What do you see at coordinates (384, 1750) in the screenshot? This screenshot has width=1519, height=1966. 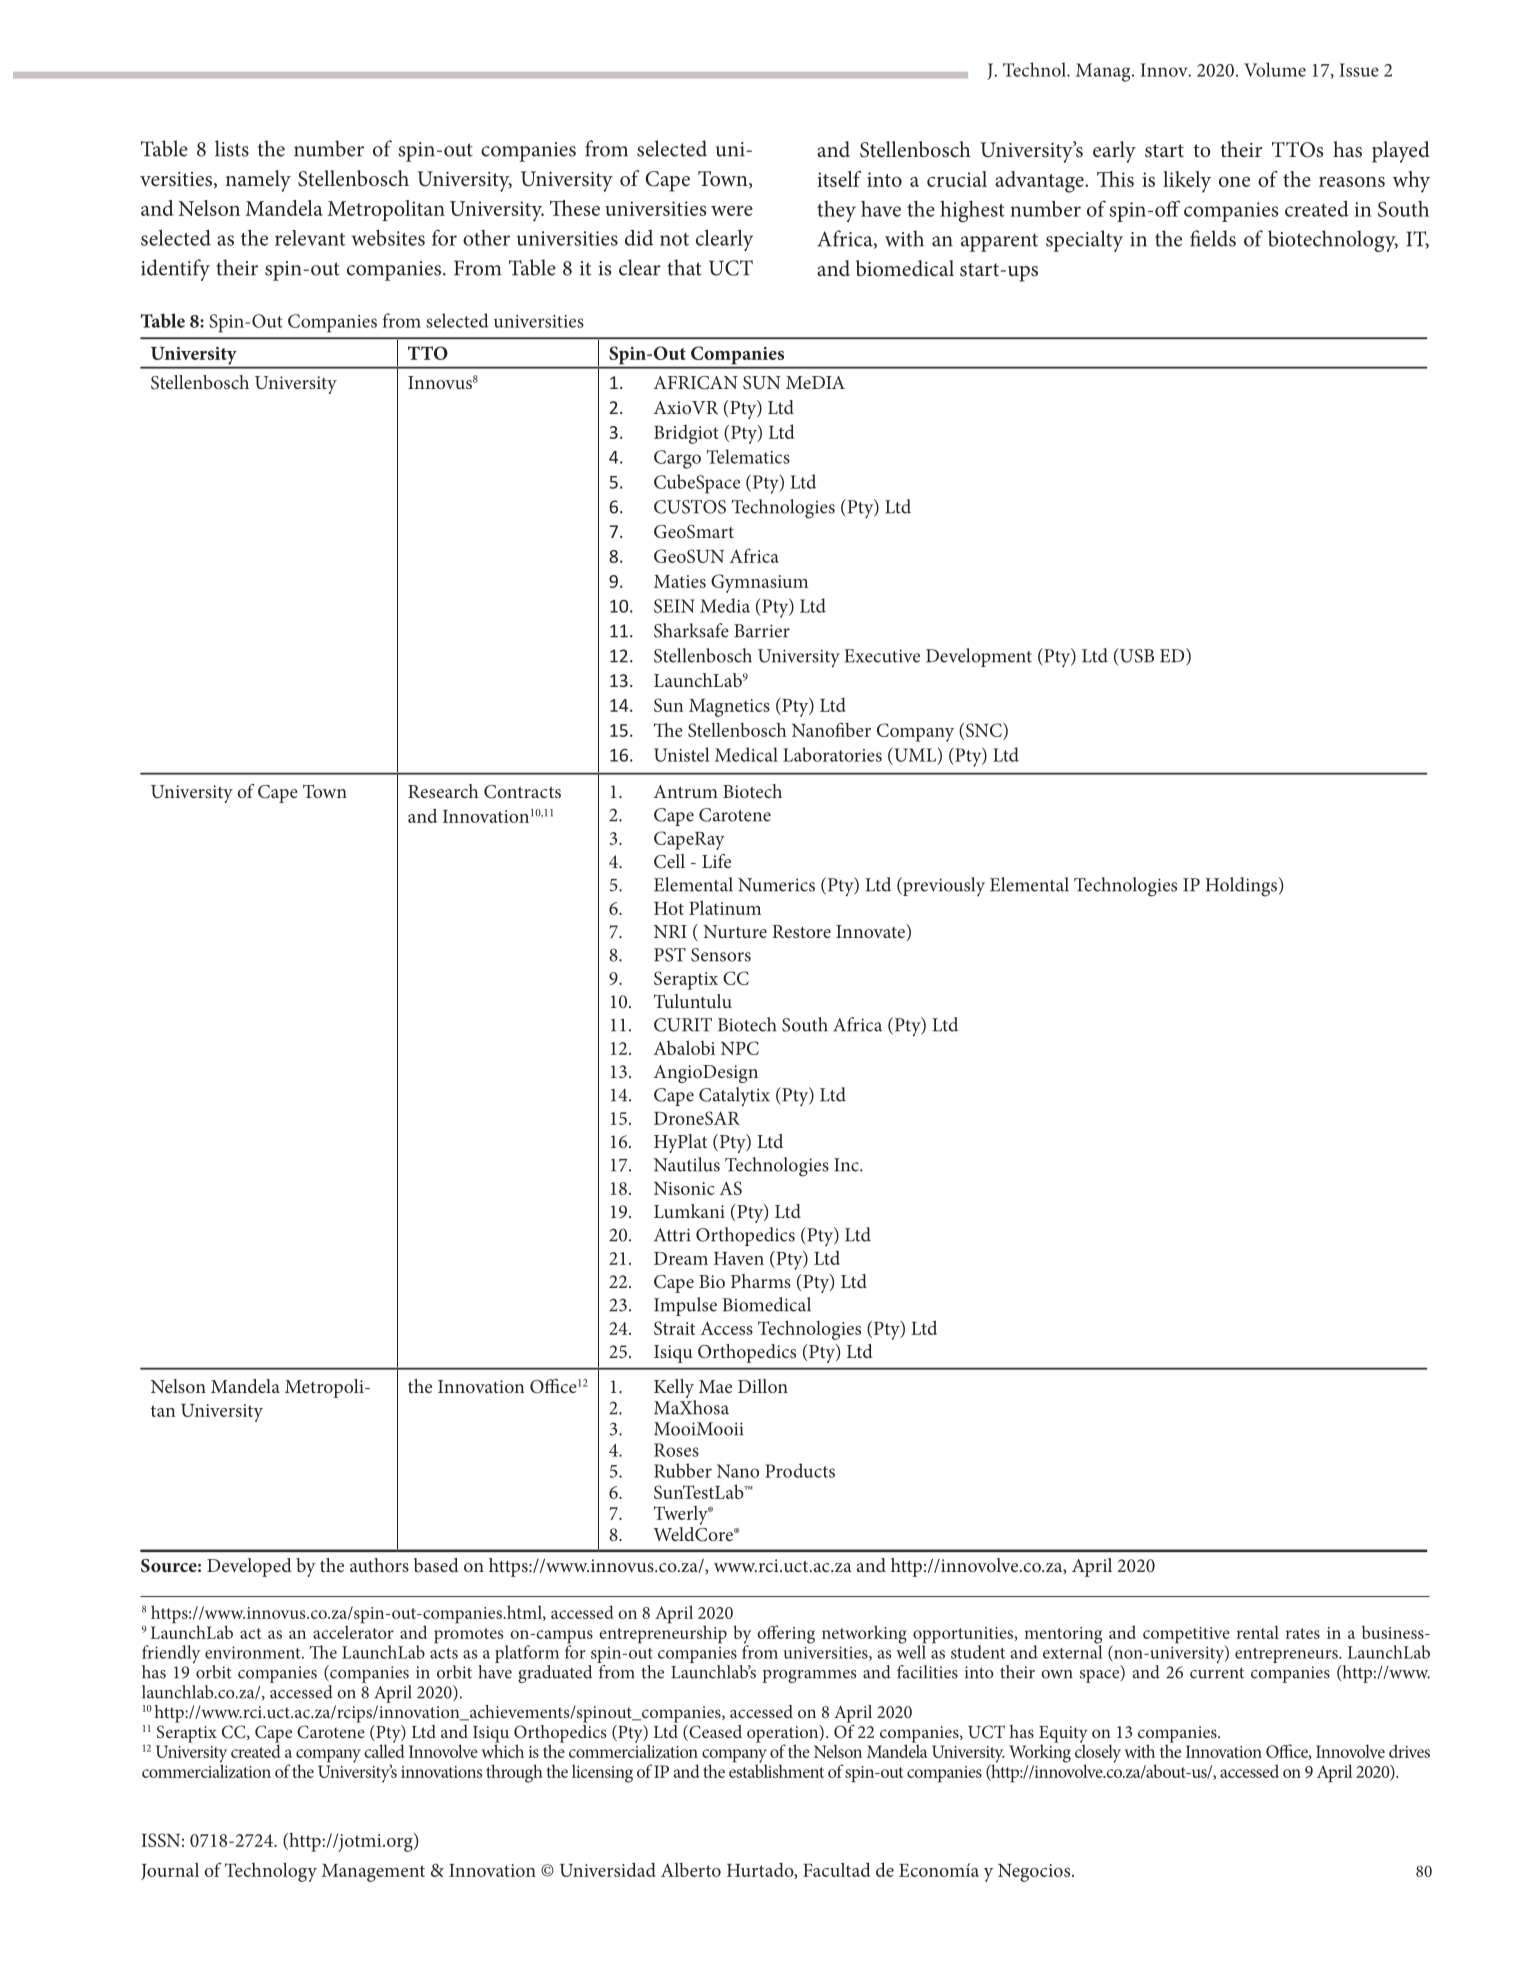 I see `called` at bounding box center [384, 1750].
